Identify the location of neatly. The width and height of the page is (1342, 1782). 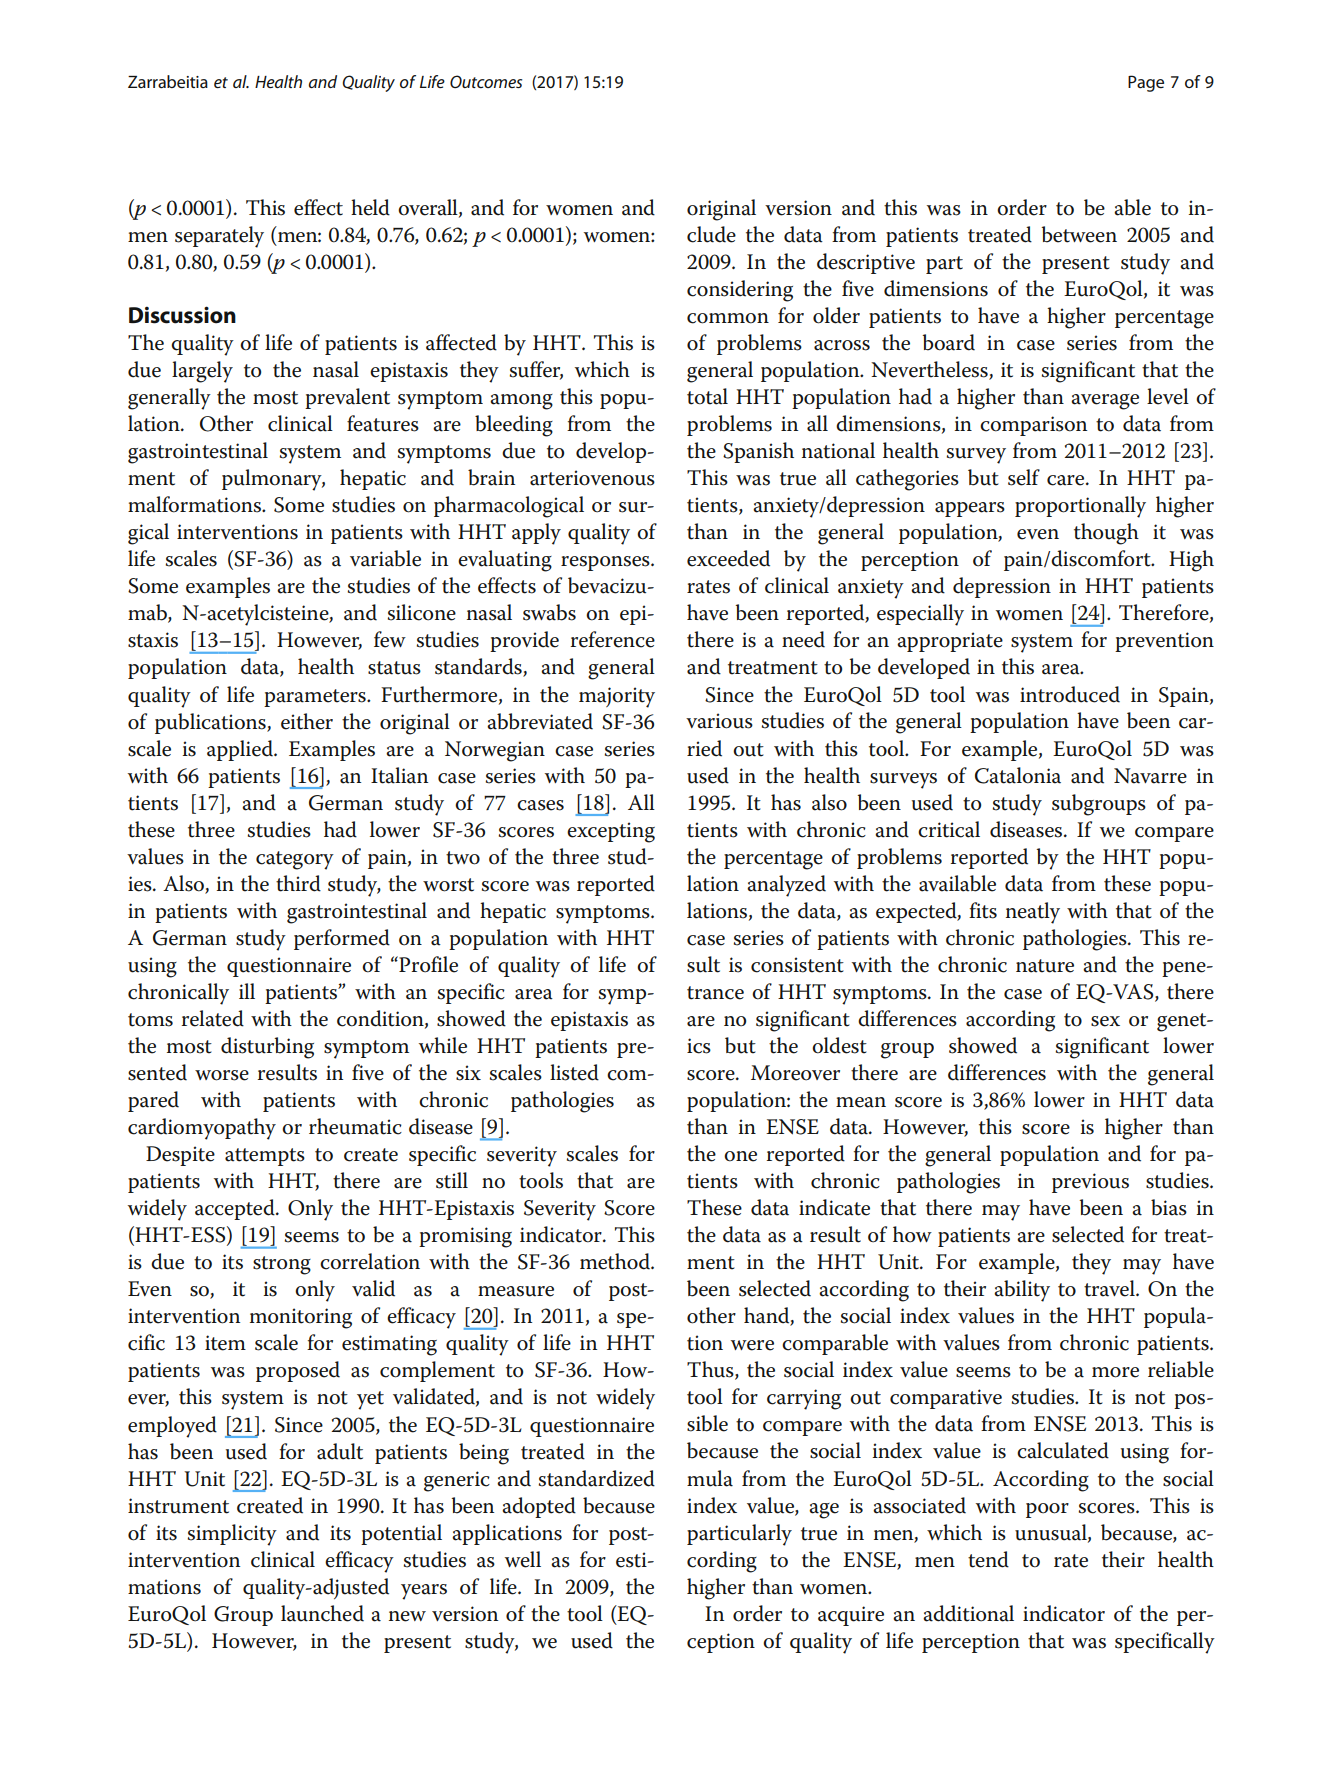
(1033, 913).
